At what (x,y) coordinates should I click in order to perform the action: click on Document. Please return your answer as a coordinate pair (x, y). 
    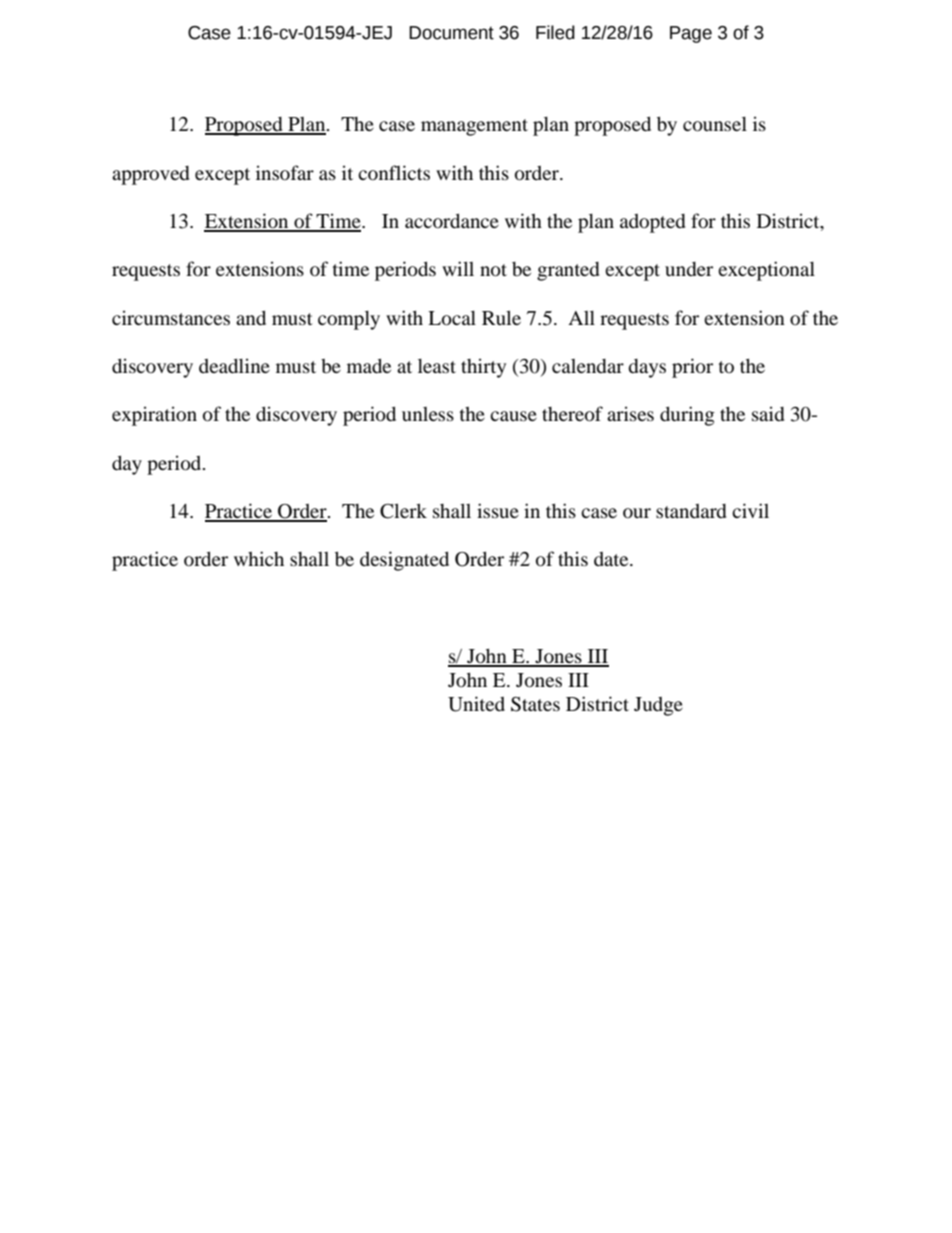
    Looking at the image, I should click on (451, 33).
